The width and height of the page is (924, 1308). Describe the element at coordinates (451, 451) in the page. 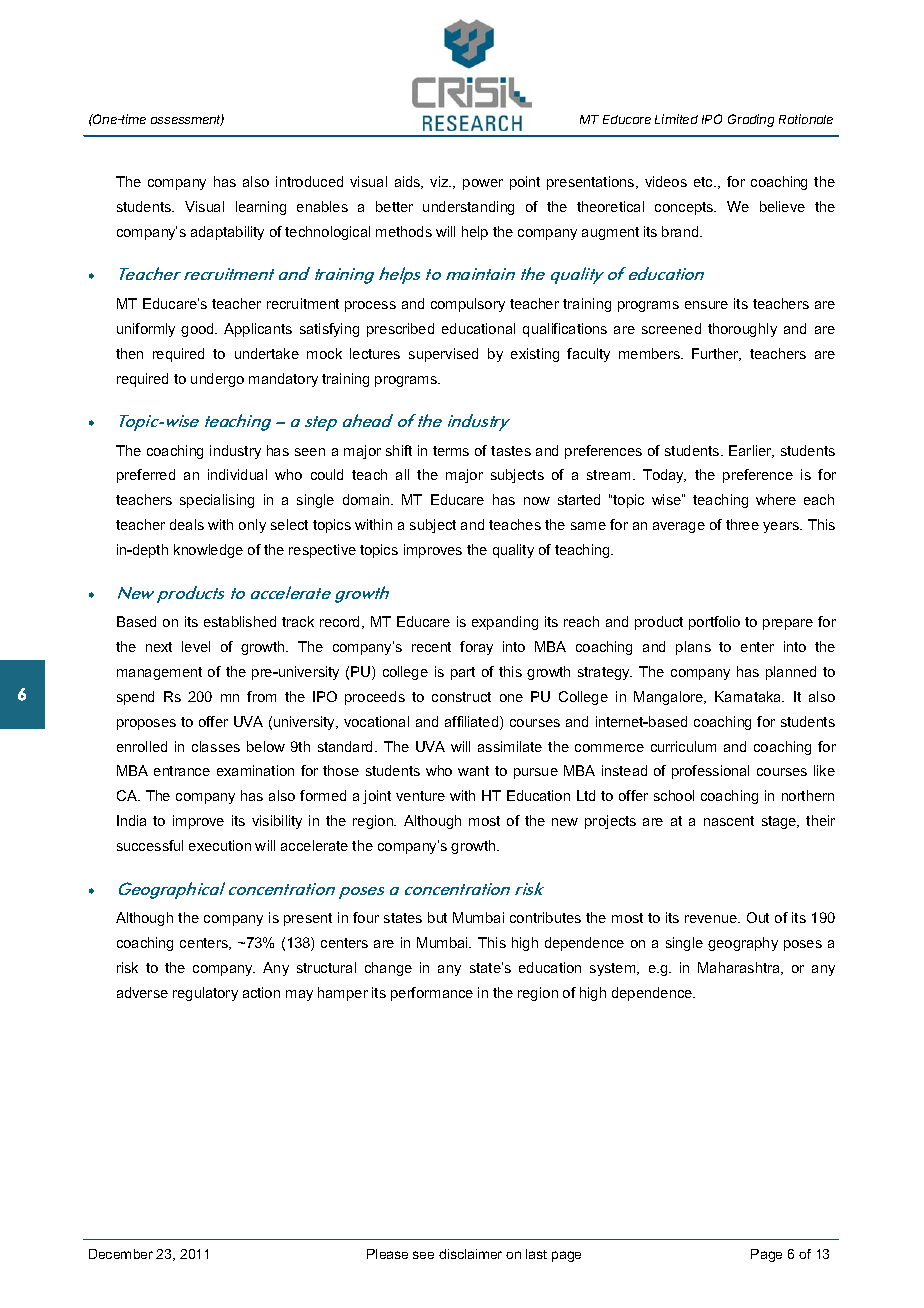

I see `terms` at that location.
